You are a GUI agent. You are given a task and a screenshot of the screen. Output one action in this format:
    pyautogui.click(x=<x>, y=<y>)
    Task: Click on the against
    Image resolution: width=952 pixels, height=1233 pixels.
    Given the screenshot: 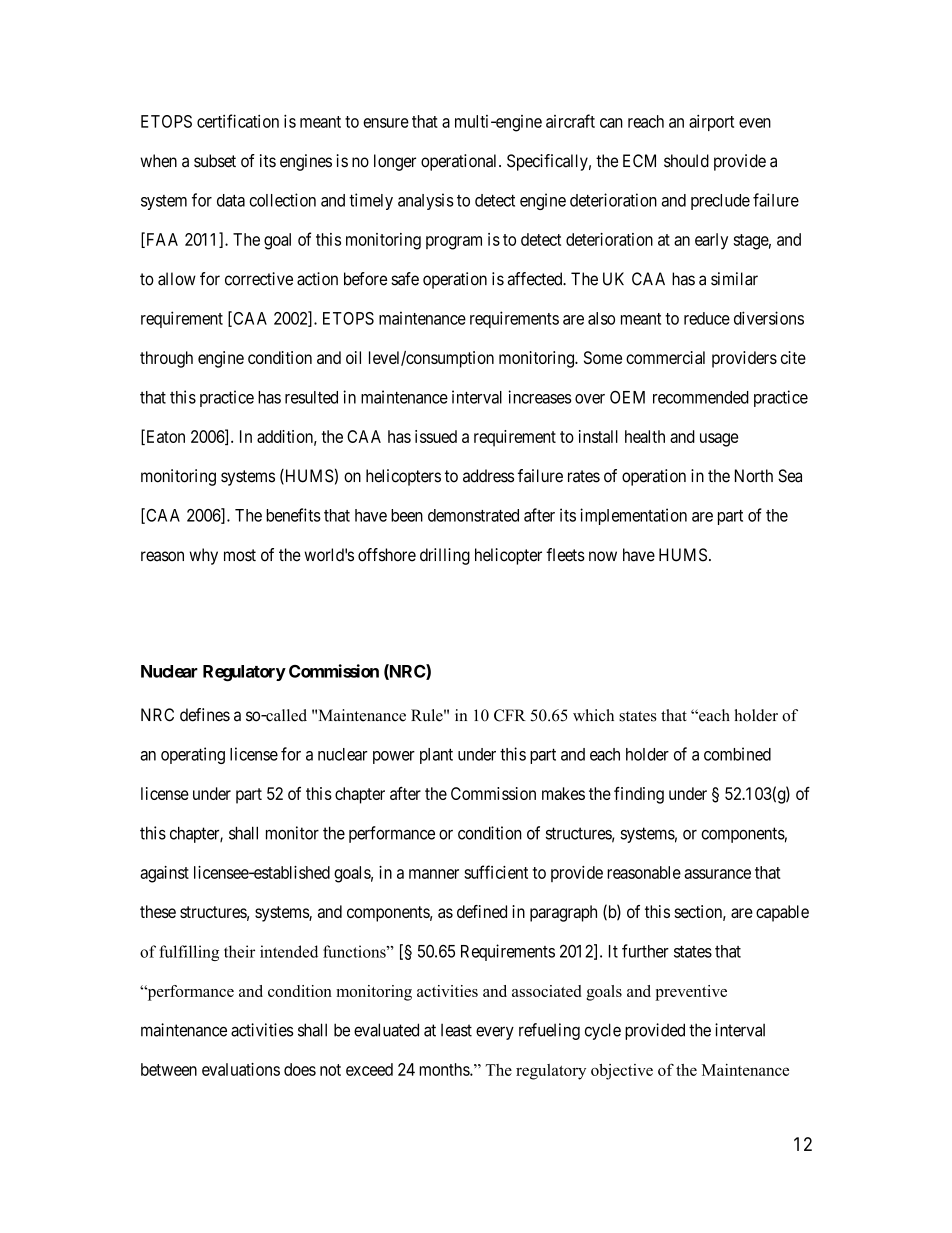 What is the action you would take?
    pyautogui.click(x=164, y=874)
